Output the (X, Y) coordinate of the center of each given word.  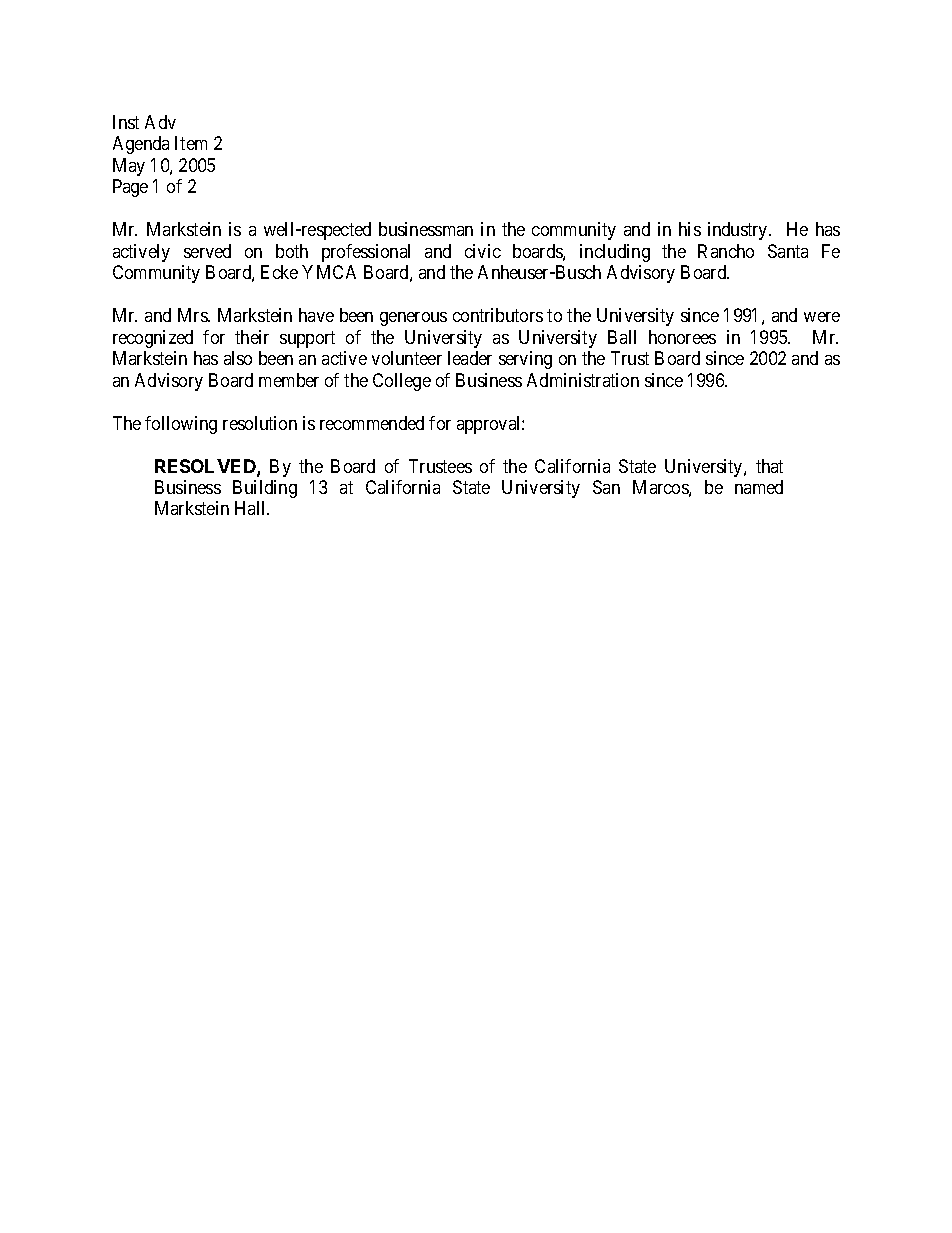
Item (191, 143)
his (690, 229)
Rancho (726, 251)
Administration (583, 380)
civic (483, 251)
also (238, 358)
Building (265, 489)
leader (470, 358)
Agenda (141, 145)
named (759, 487)
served (207, 251)
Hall (252, 508)
